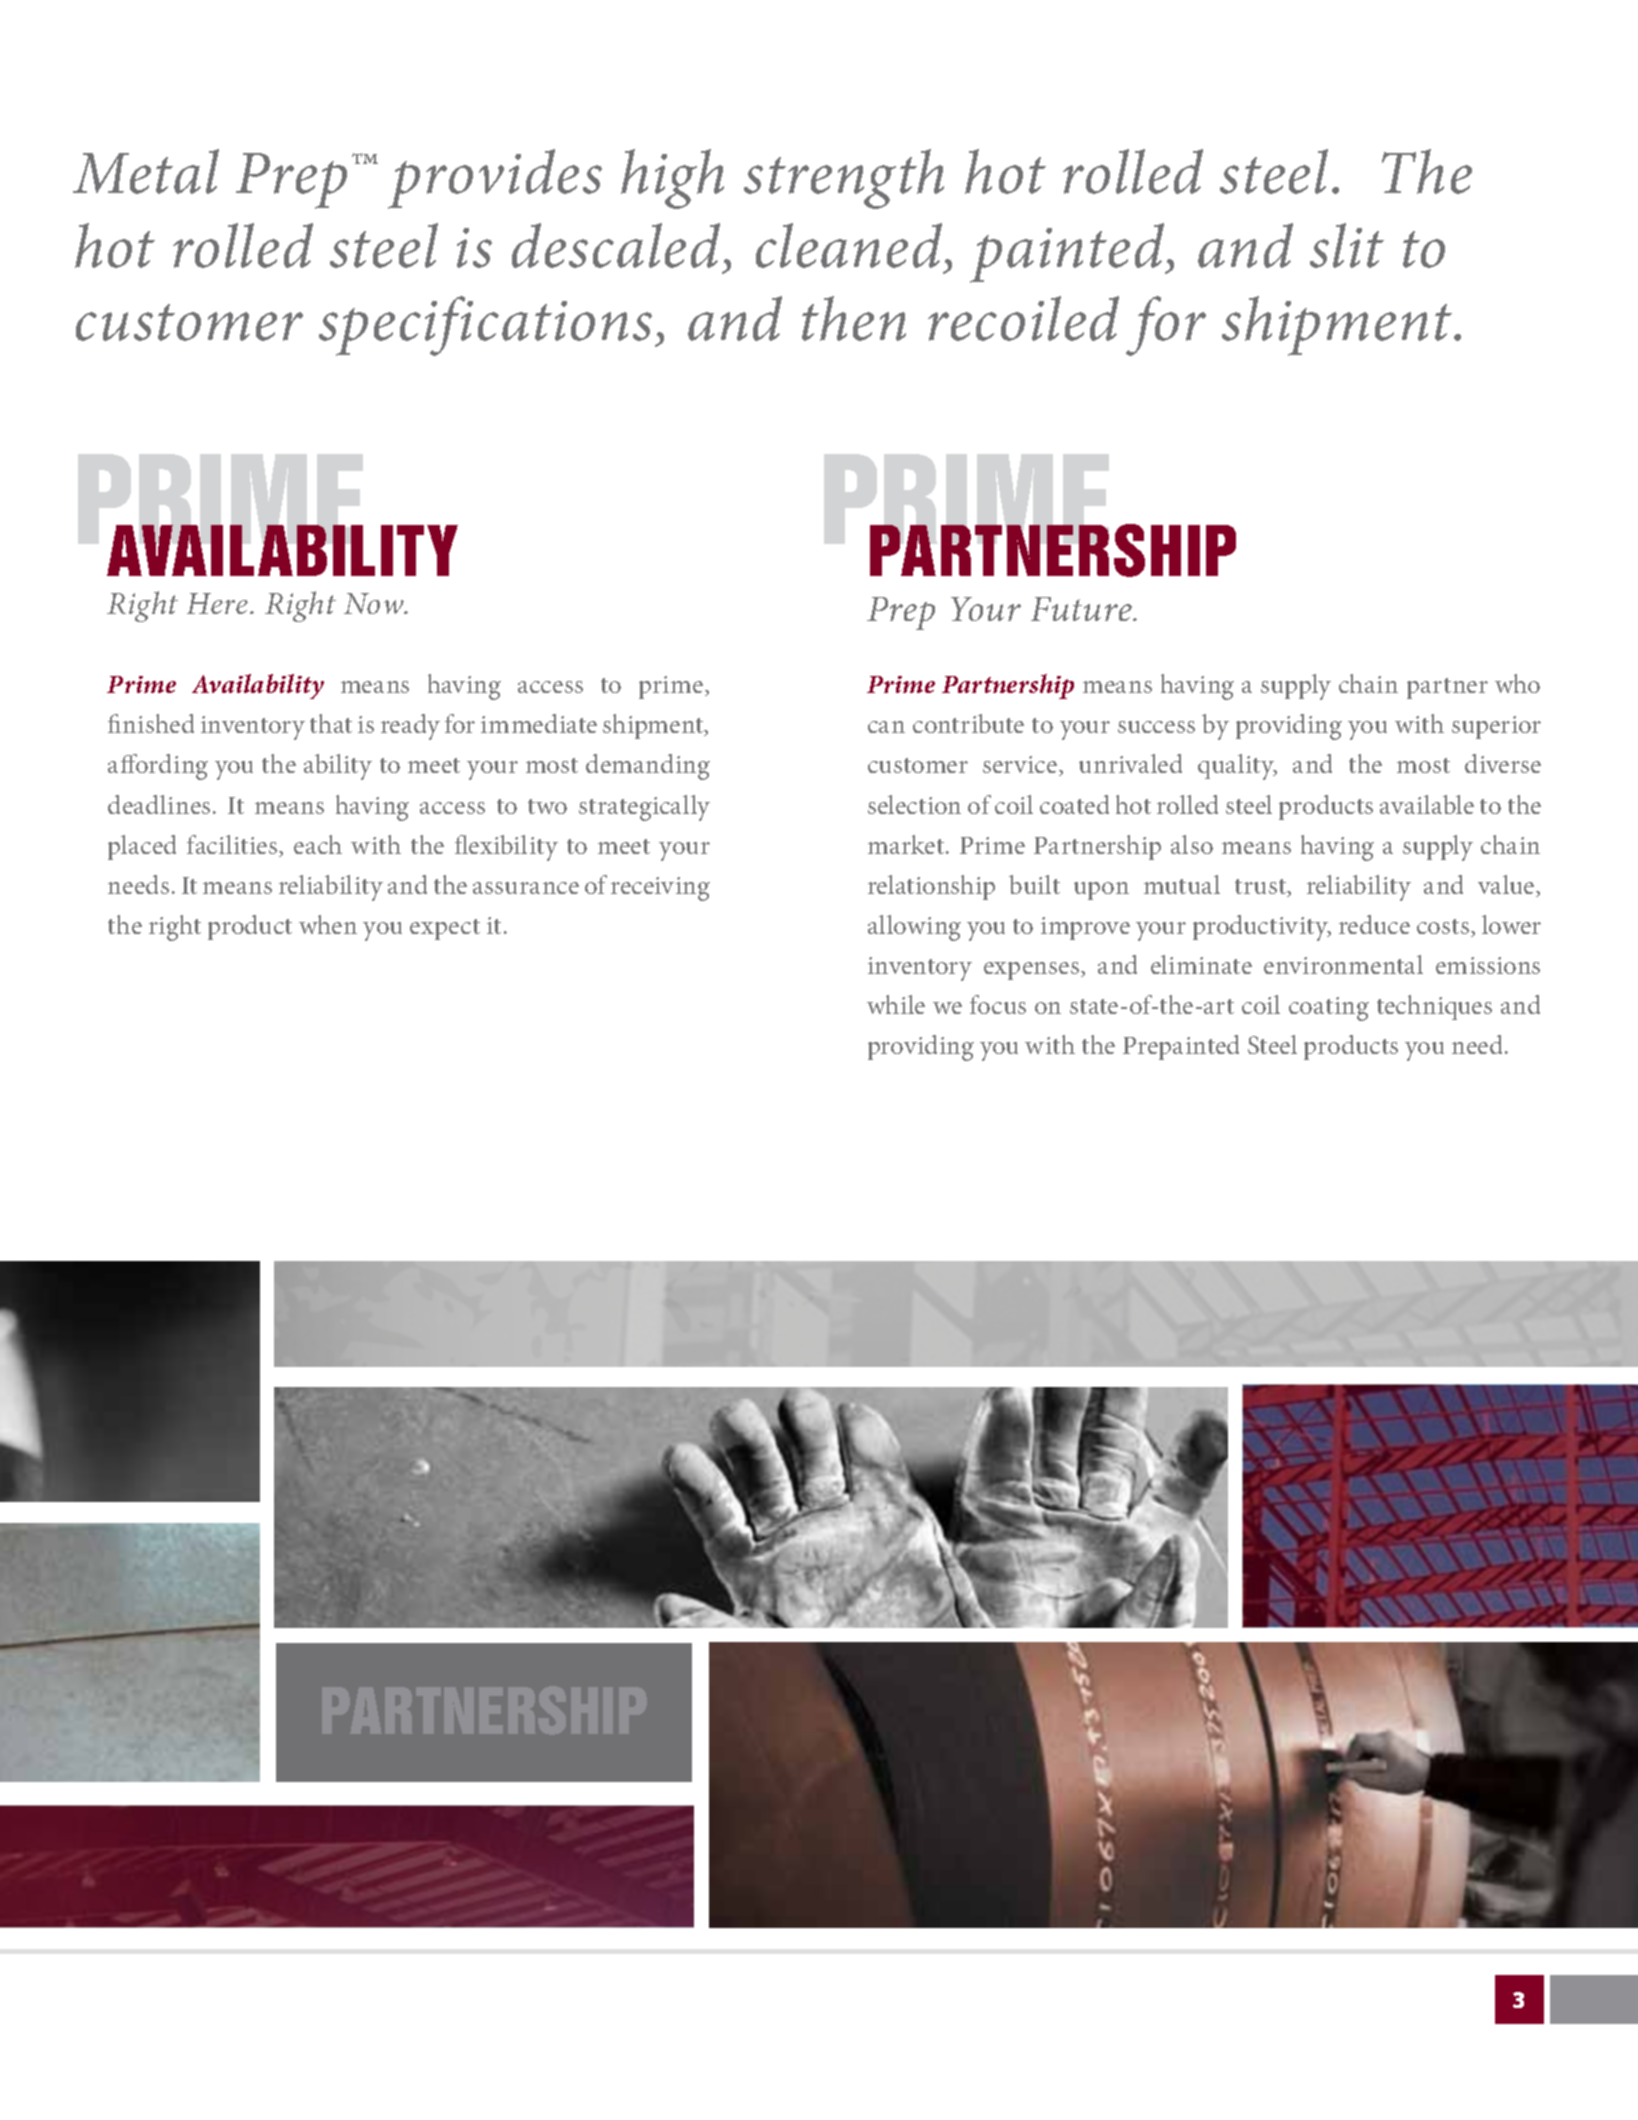 The image size is (1638, 2120). I want to click on who, so click(1517, 683).
